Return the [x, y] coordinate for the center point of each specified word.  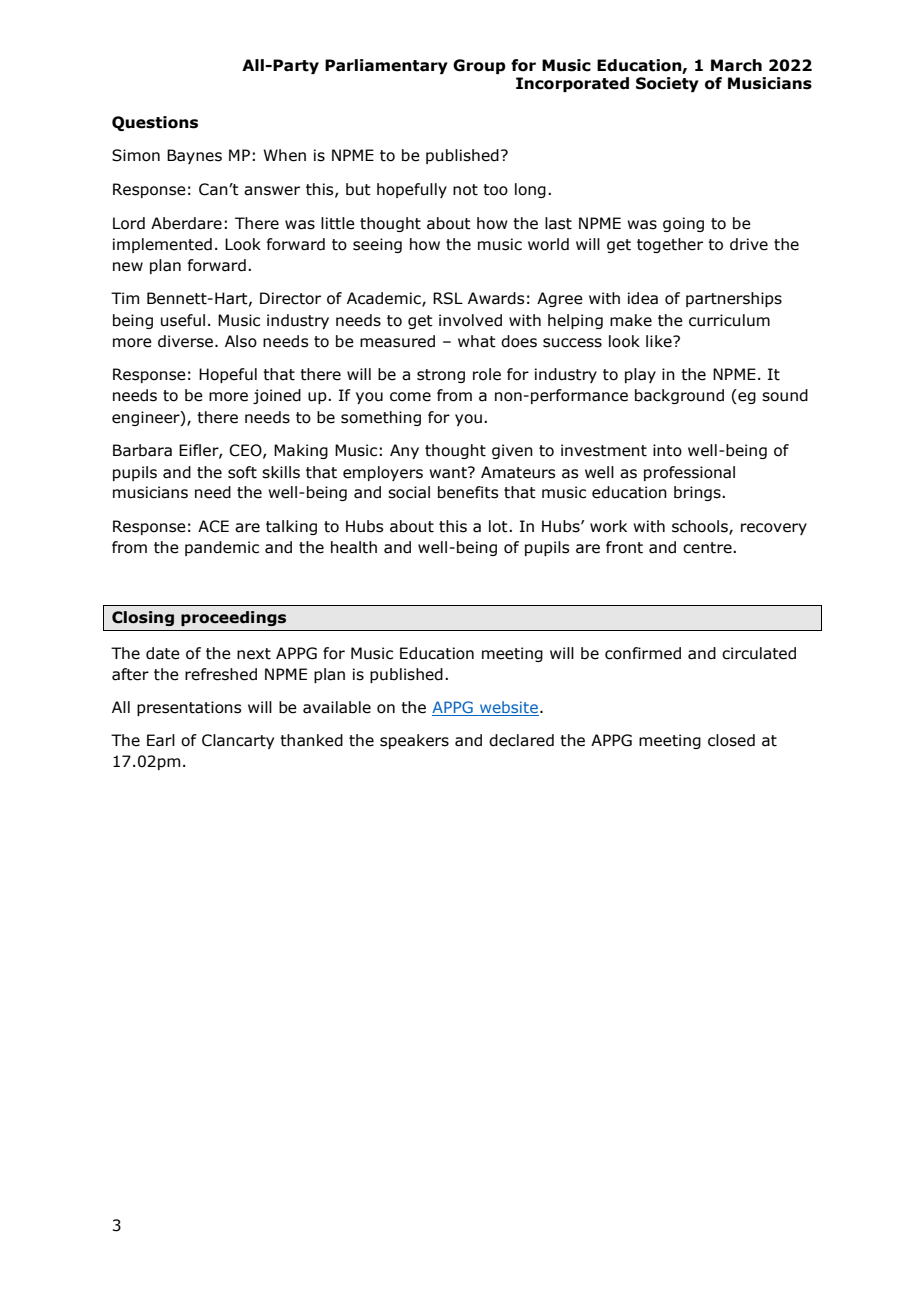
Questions [155, 123]
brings [698, 493]
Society [667, 84]
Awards [496, 298]
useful [183, 320]
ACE [213, 526]
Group [479, 66]
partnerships [734, 299]
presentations [189, 708]
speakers [414, 741]
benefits [468, 492]
